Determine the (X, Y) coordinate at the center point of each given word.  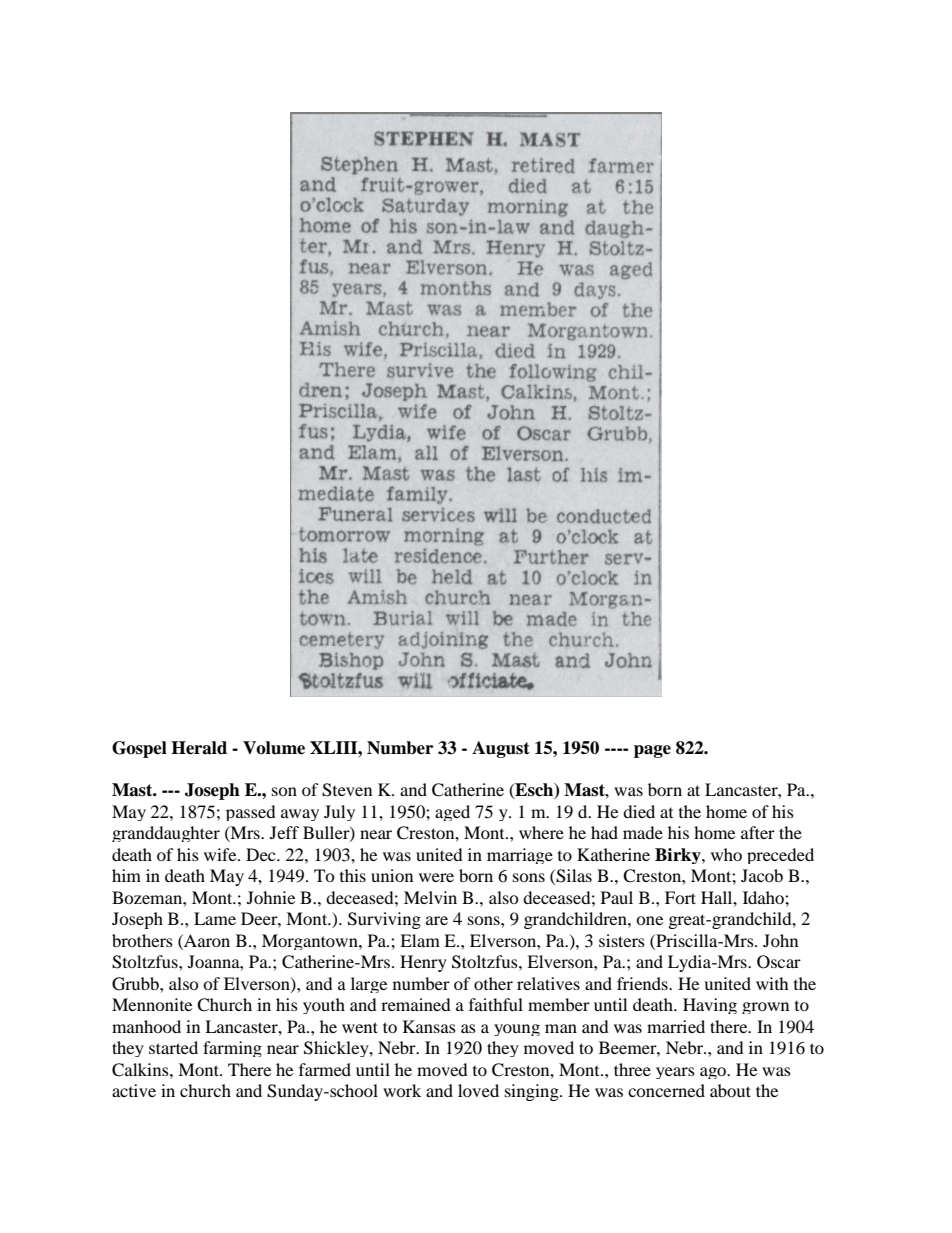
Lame (215, 918)
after (758, 832)
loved (478, 1090)
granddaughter (166, 834)
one (649, 920)
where (541, 832)
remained (416, 1004)
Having (710, 1006)
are (437, 920)
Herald (199, 748)
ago (714, 1073)
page (652, 751)
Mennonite (152, 1004)
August (501, 749)
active (134, 1090)
